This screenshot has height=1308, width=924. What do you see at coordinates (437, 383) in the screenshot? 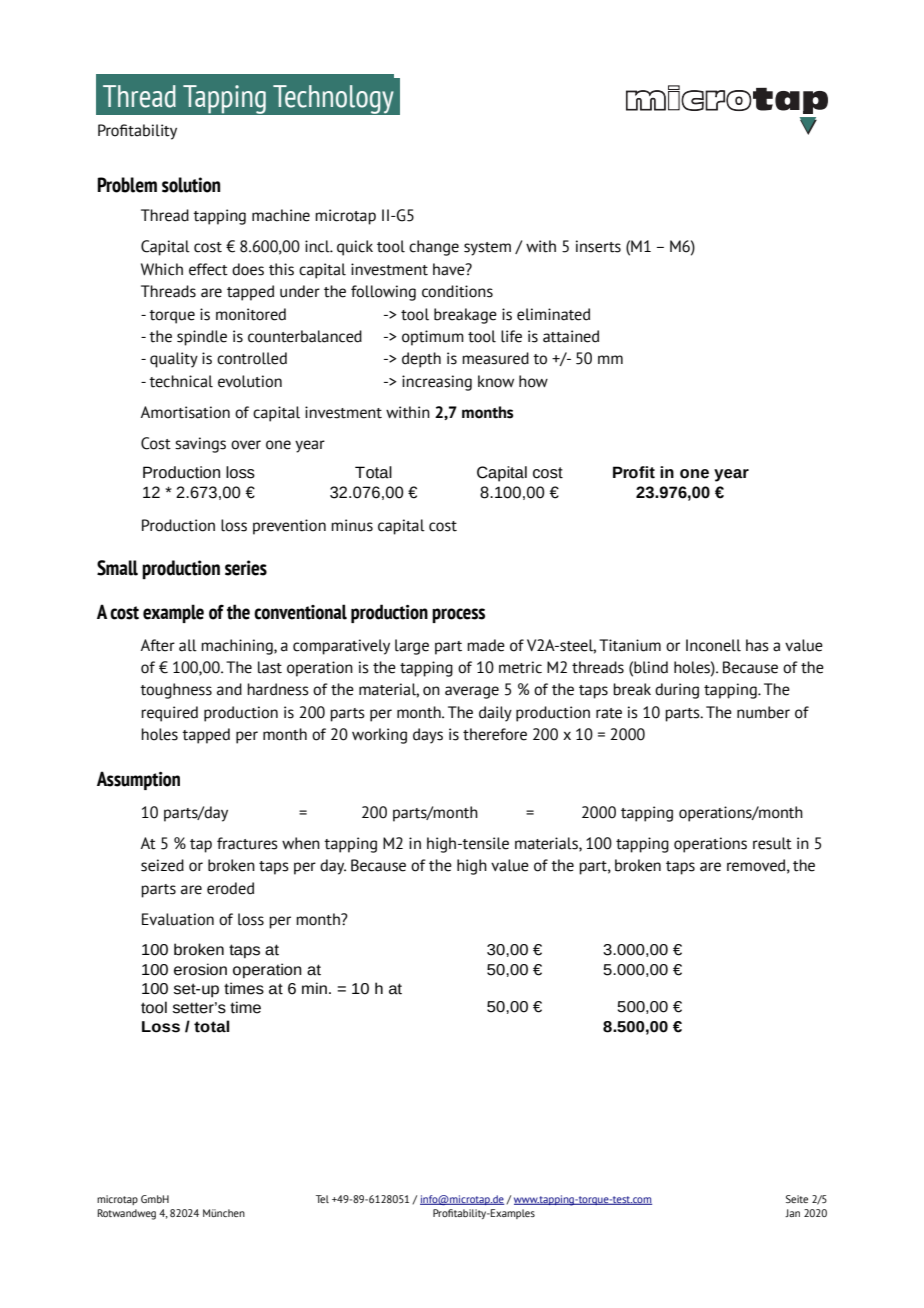
I see `increasing` at bounding box center [437, 383].
